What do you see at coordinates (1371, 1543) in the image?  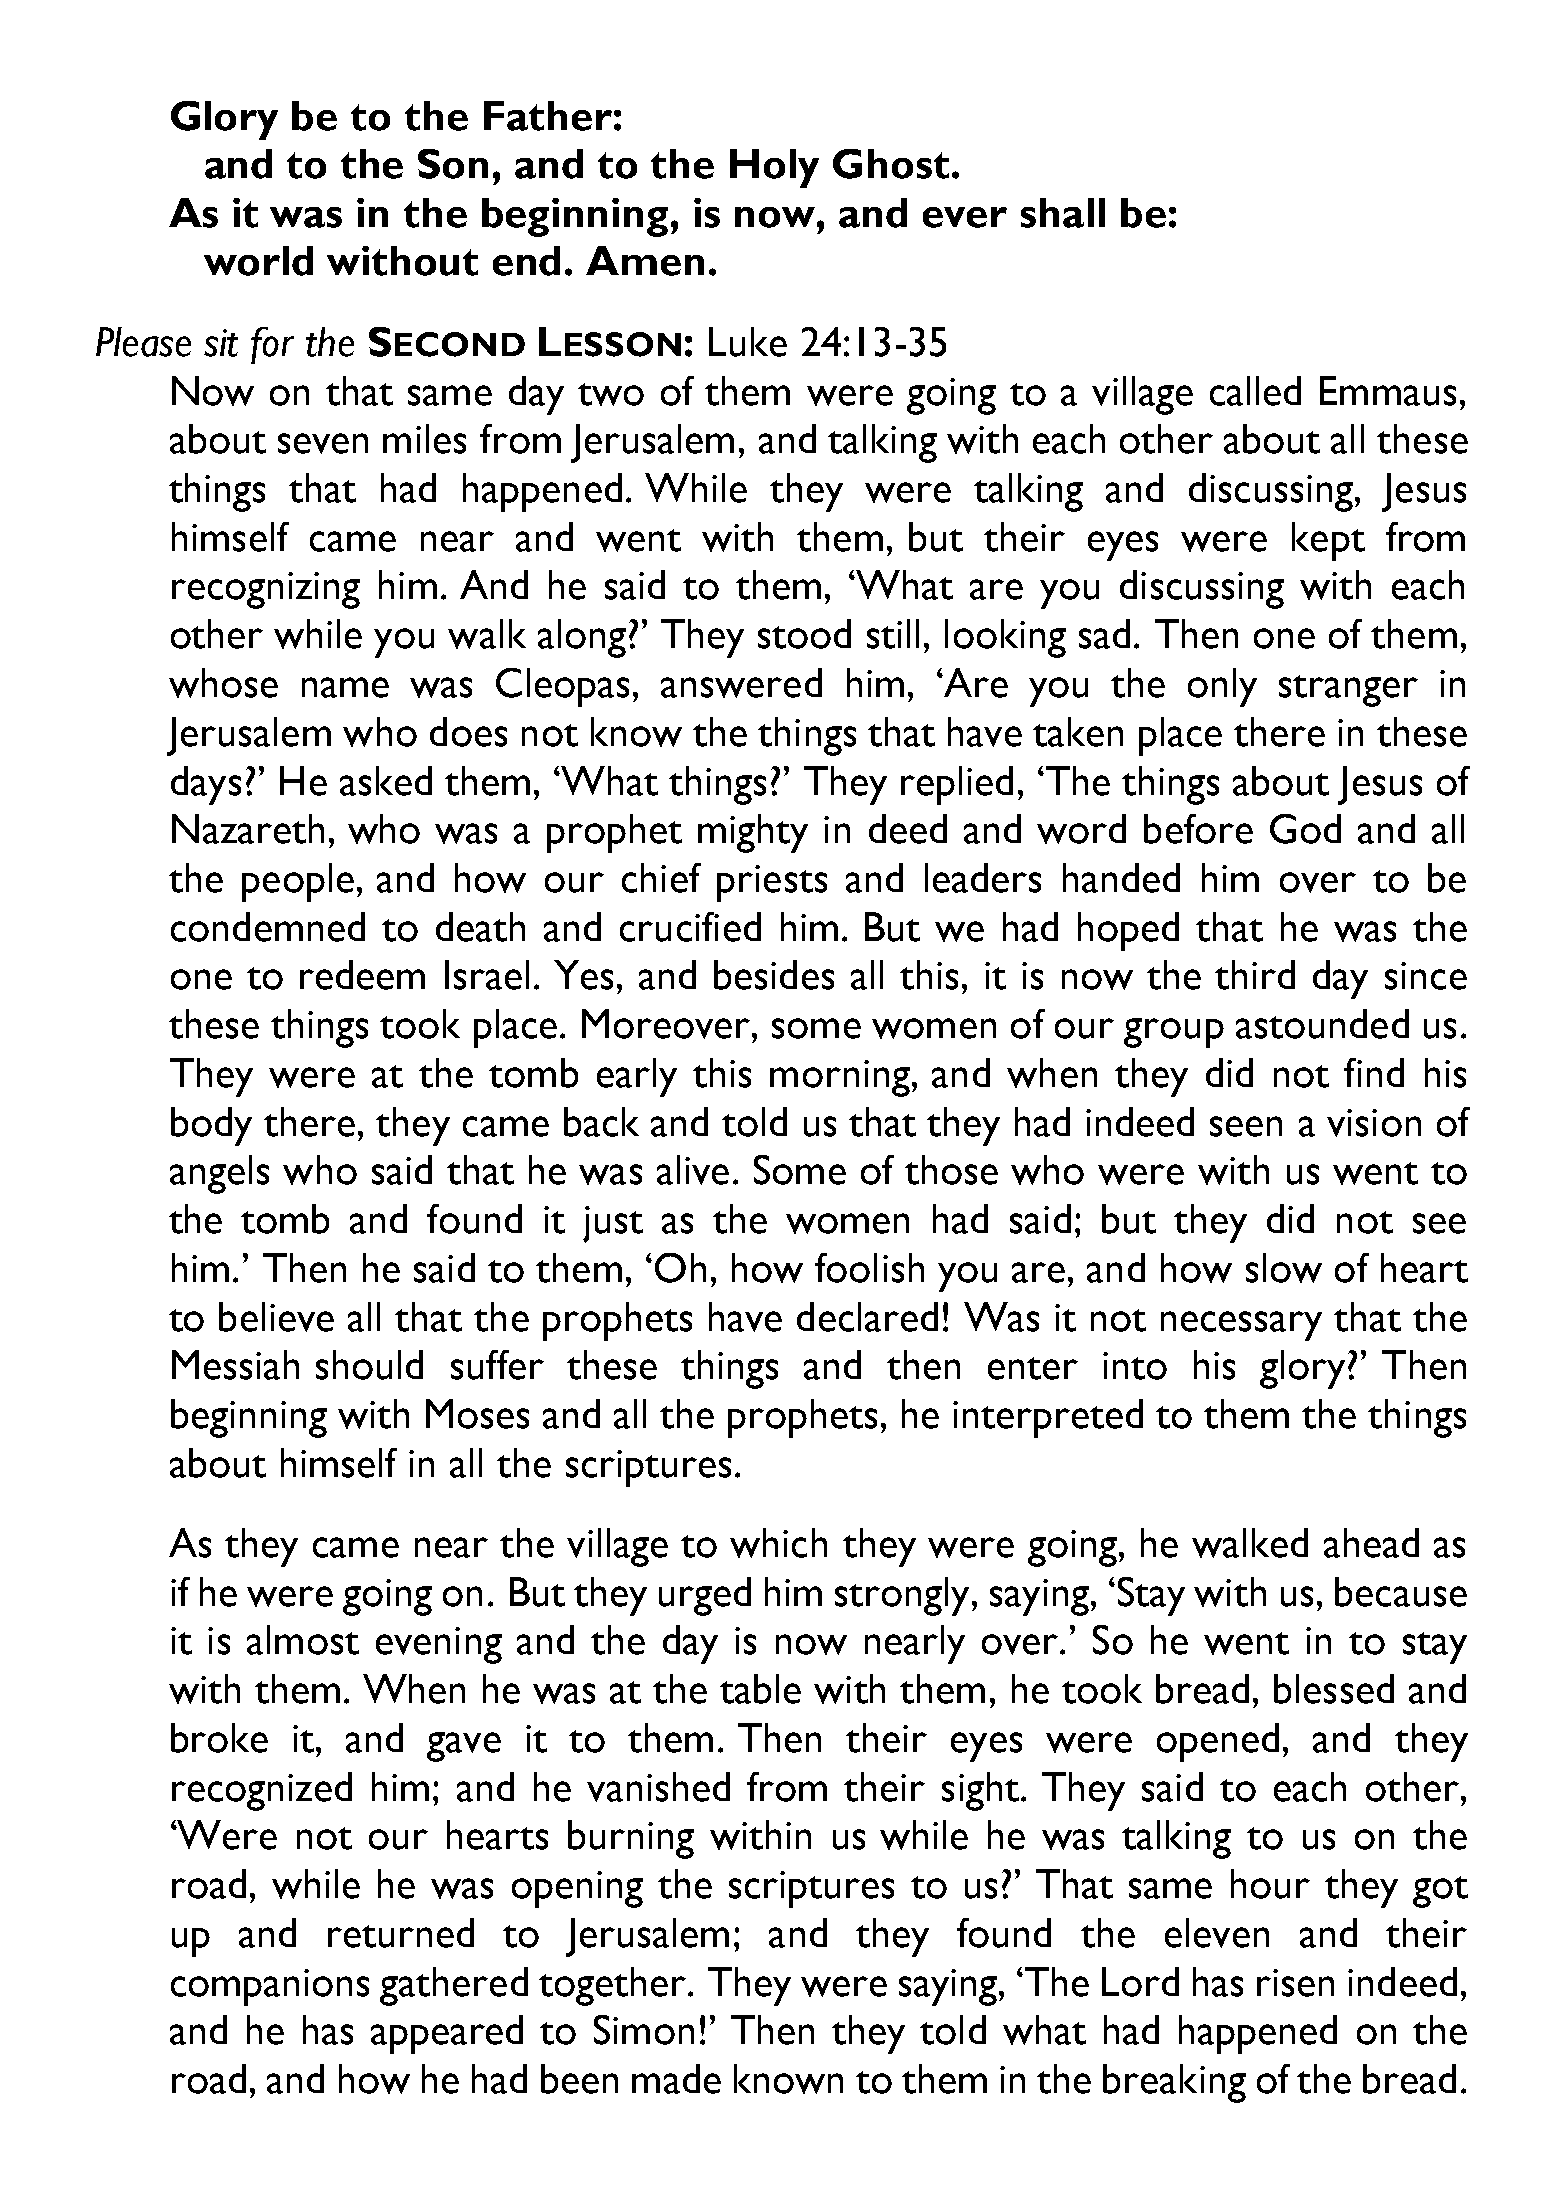 I see `ahead` at bounding box center [1371, 1543].
